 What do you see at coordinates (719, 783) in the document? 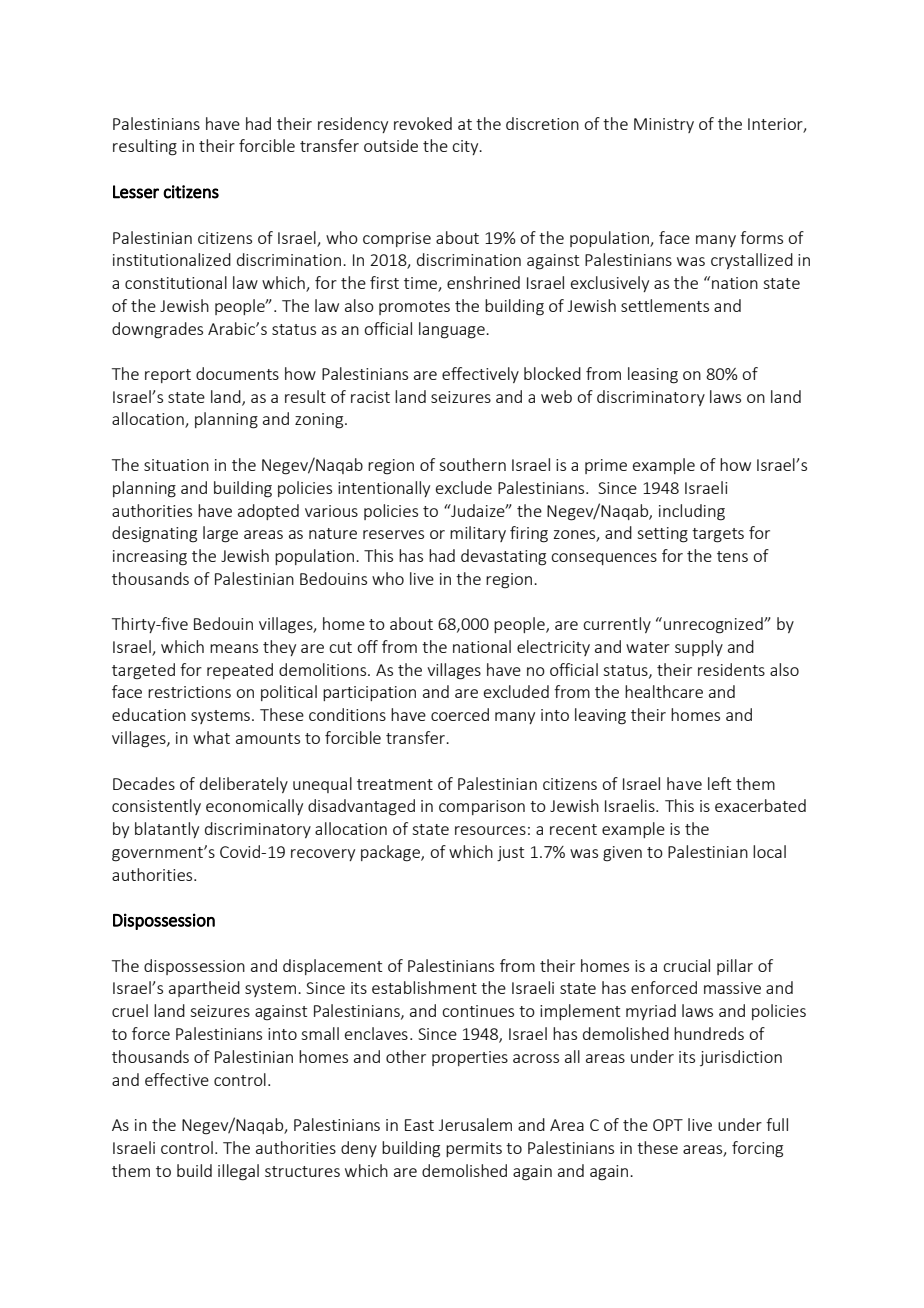
I see `left` at bounding box center [719, 783].
